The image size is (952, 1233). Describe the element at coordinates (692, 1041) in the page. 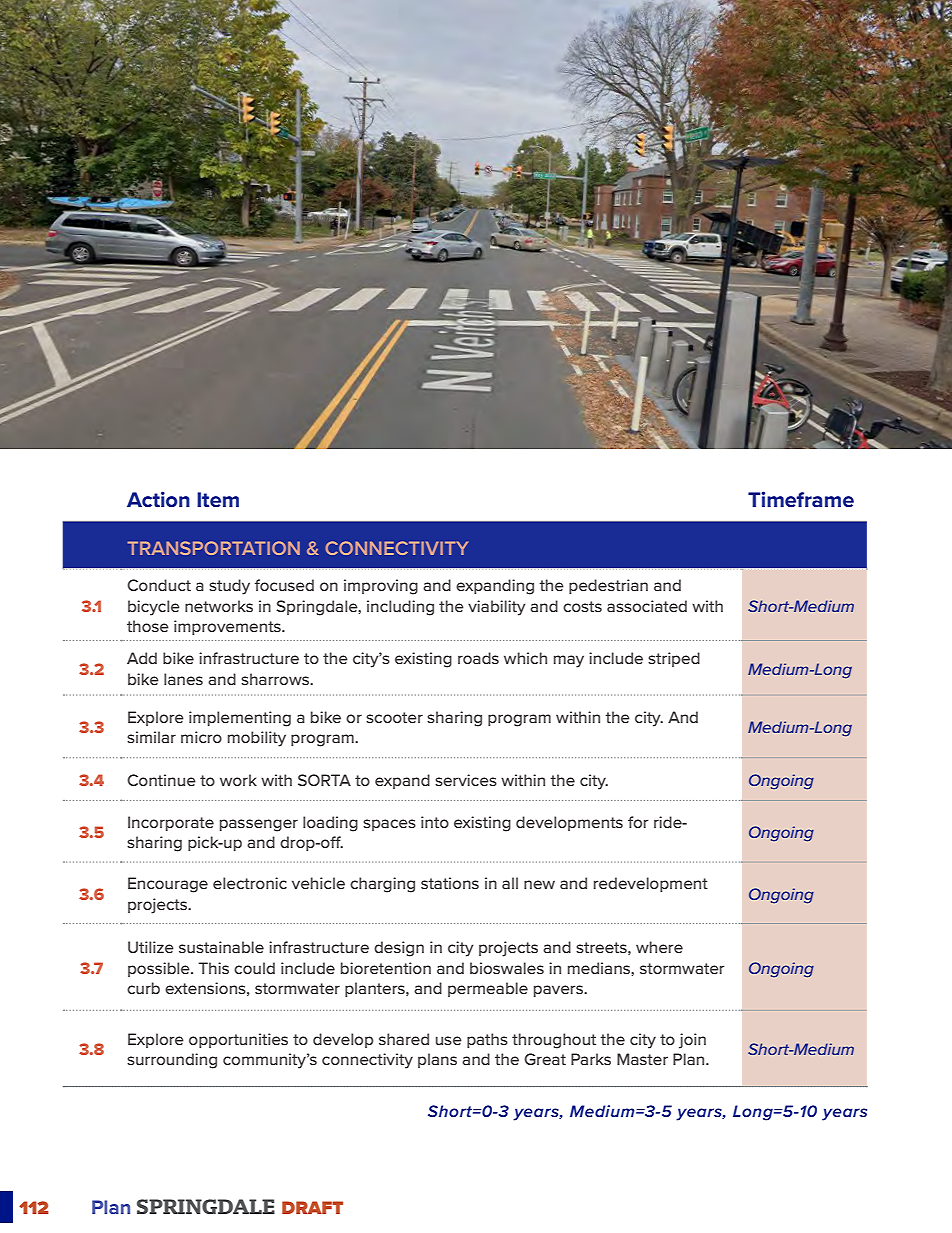

I see `join` at that location.
